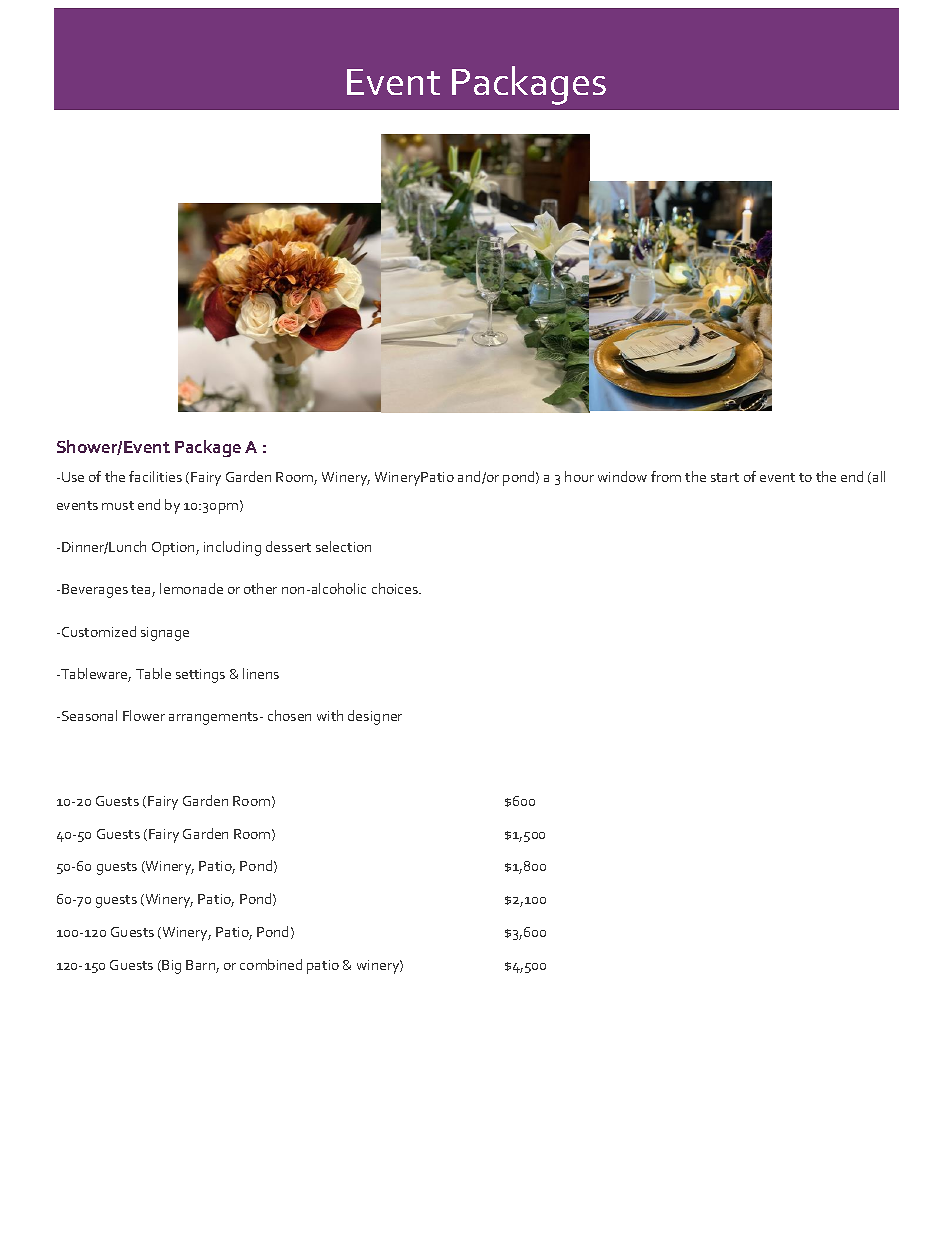 This screenshot has width=952, height=1233. Describe the element at coordinates (330, 715) in the screenshot. I see `with` at that location.
